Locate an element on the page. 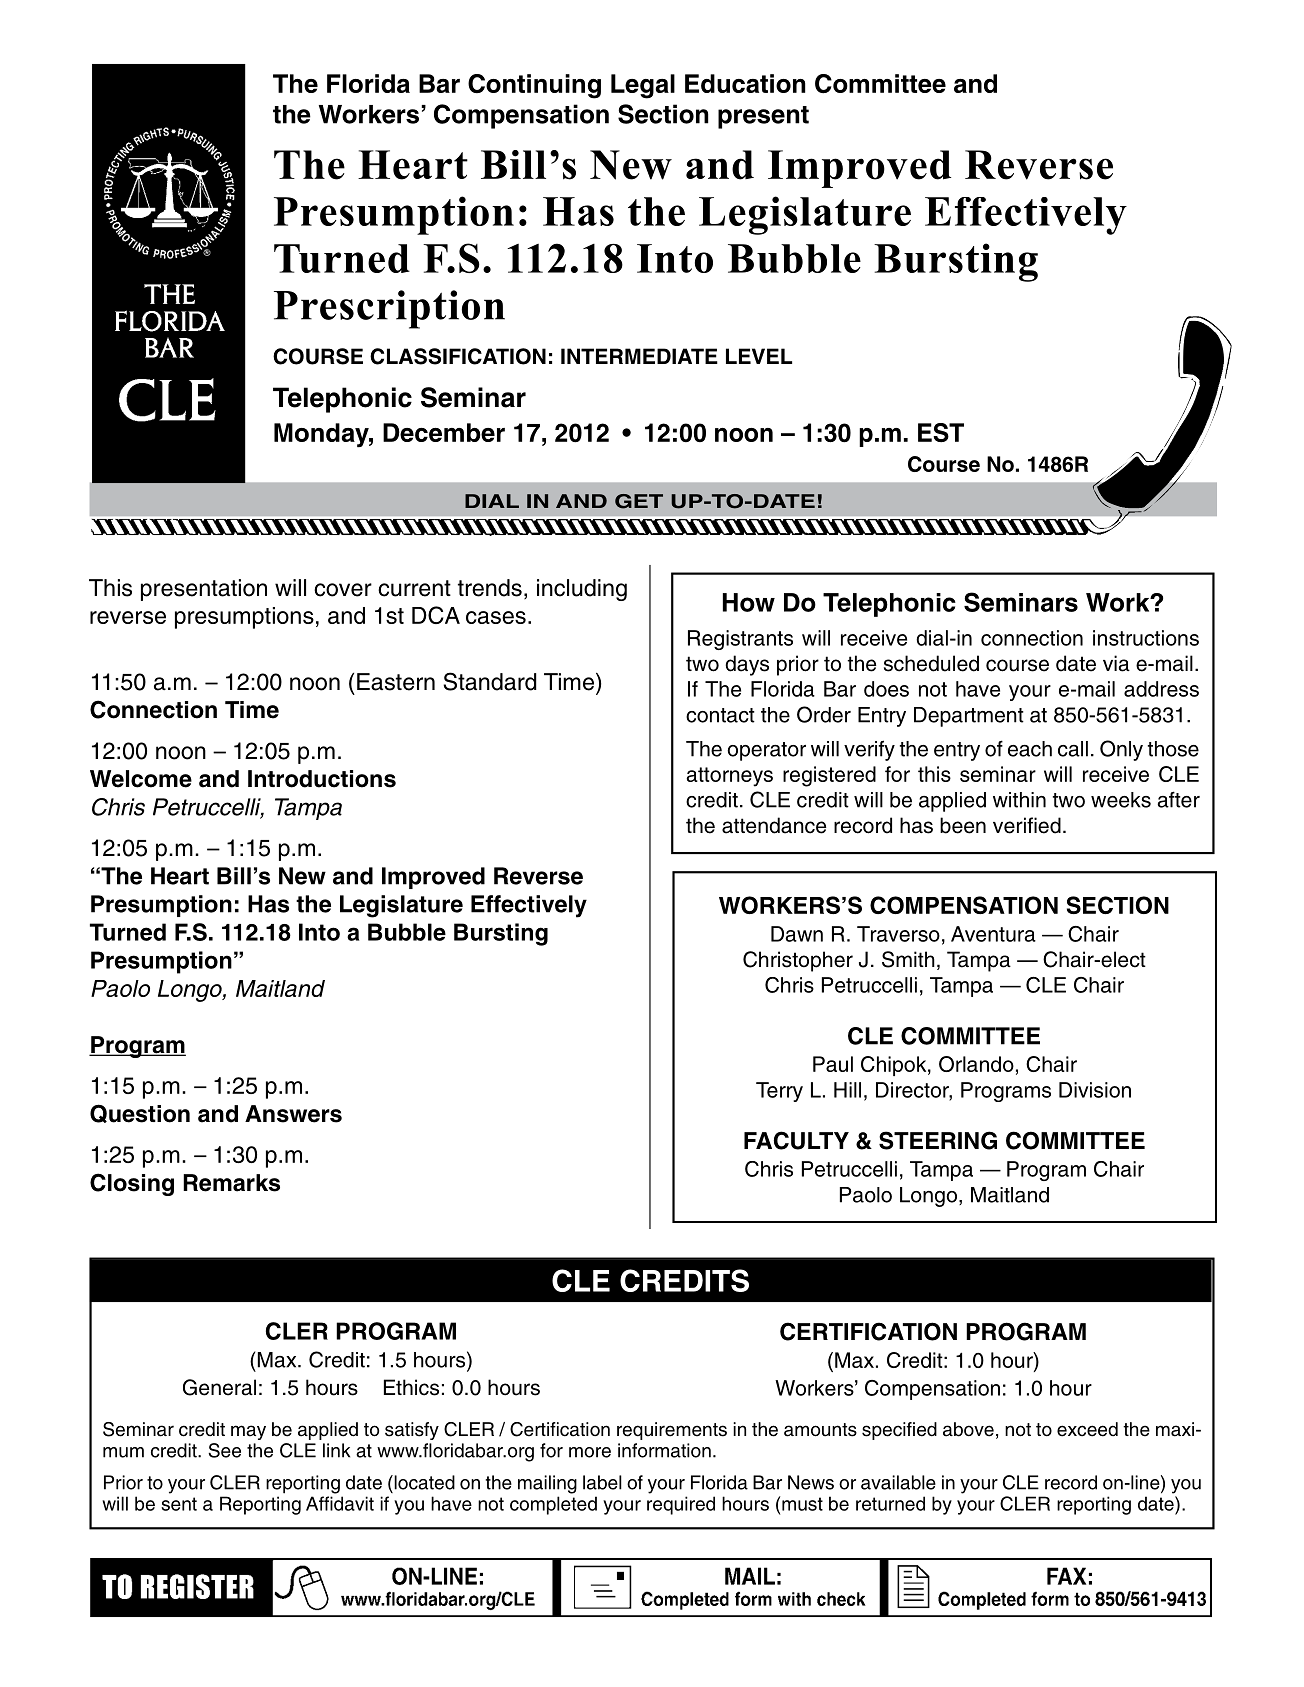 The image size is (1304, 1687). Answers is located at coordinates (293, 1114).
